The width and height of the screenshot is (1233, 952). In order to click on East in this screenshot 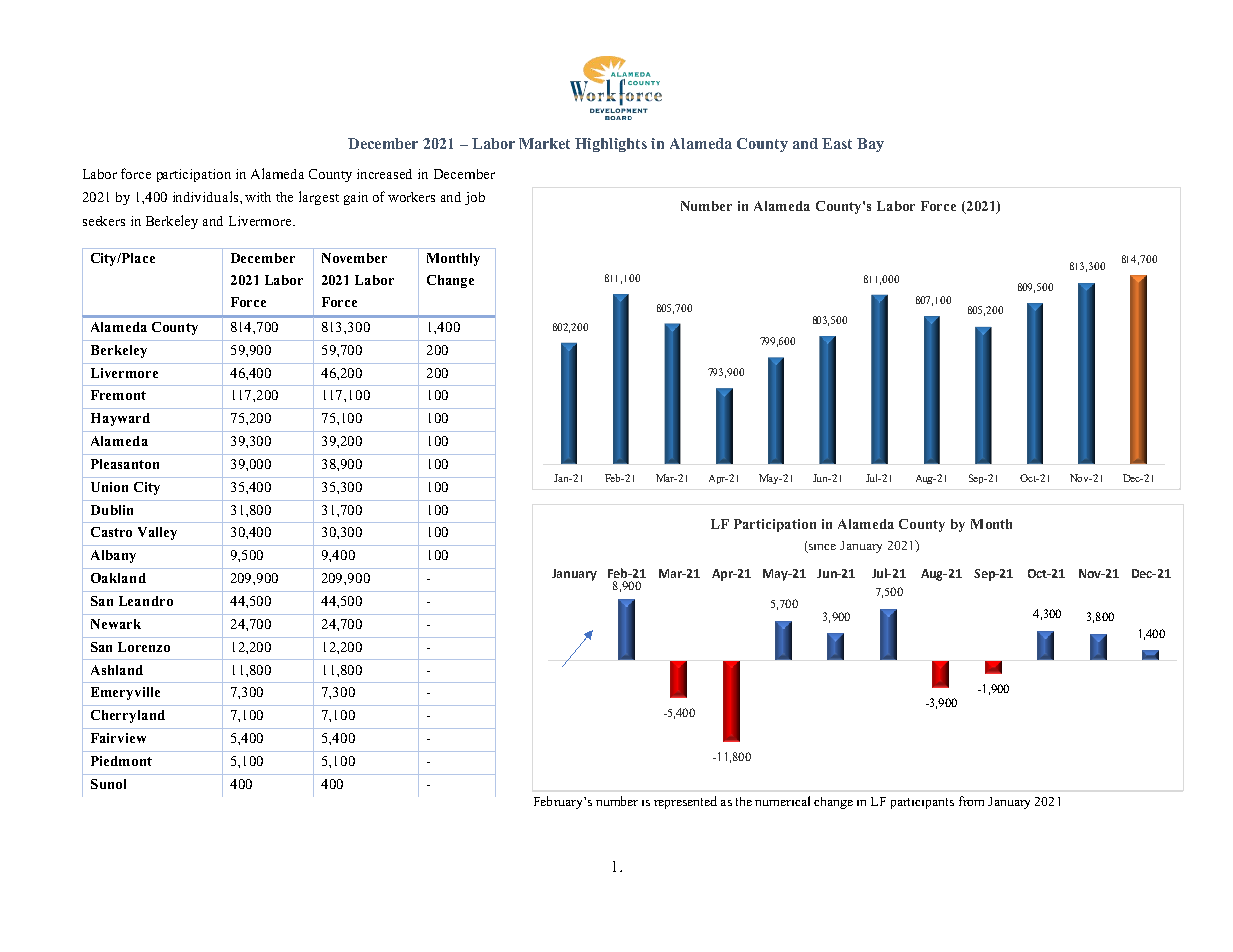, I will do `click(837, 143)`.
